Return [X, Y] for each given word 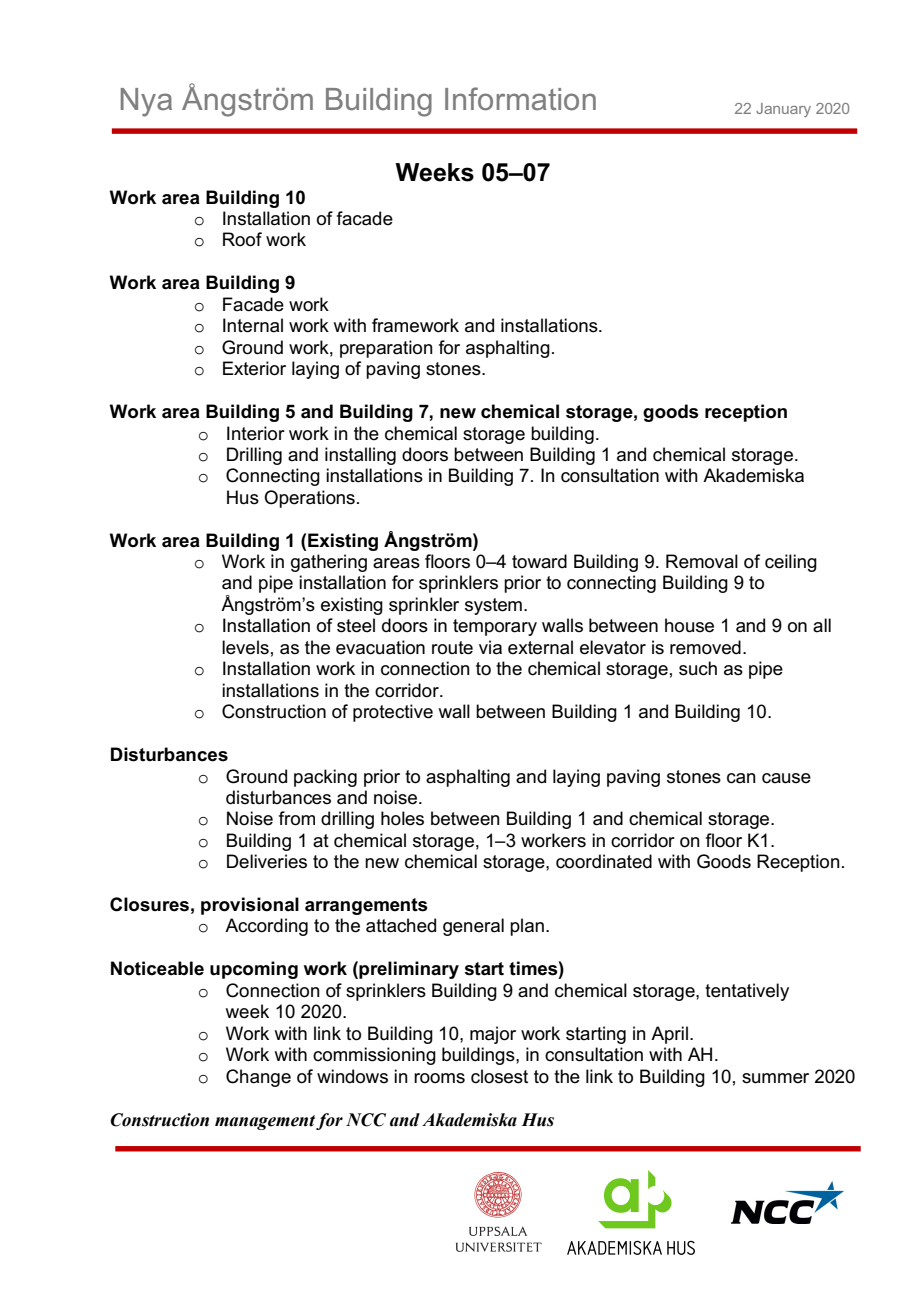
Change [258, 1078]
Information [520, 98]
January [783, 110]
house [689, 625]
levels [245, 647]
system [493, 606]
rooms [439, 1078]
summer [775, 1078]
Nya [146, 102]
